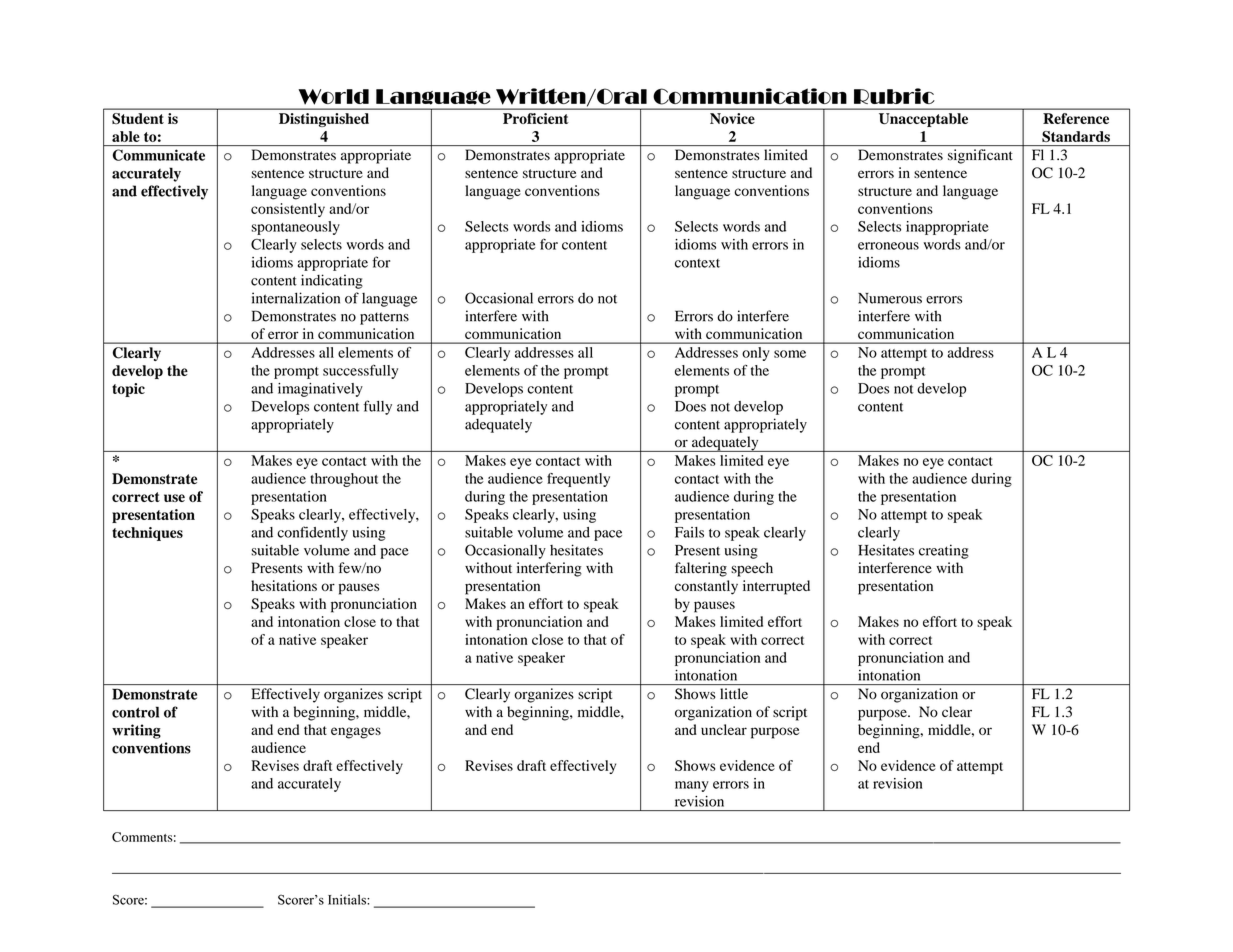 Image resolution: width=1233 pixels, height=952 pixels. What do you see at coordinates (312, 533) in the screenshot?
I see `confidently` at bounding box center [312, 533].
